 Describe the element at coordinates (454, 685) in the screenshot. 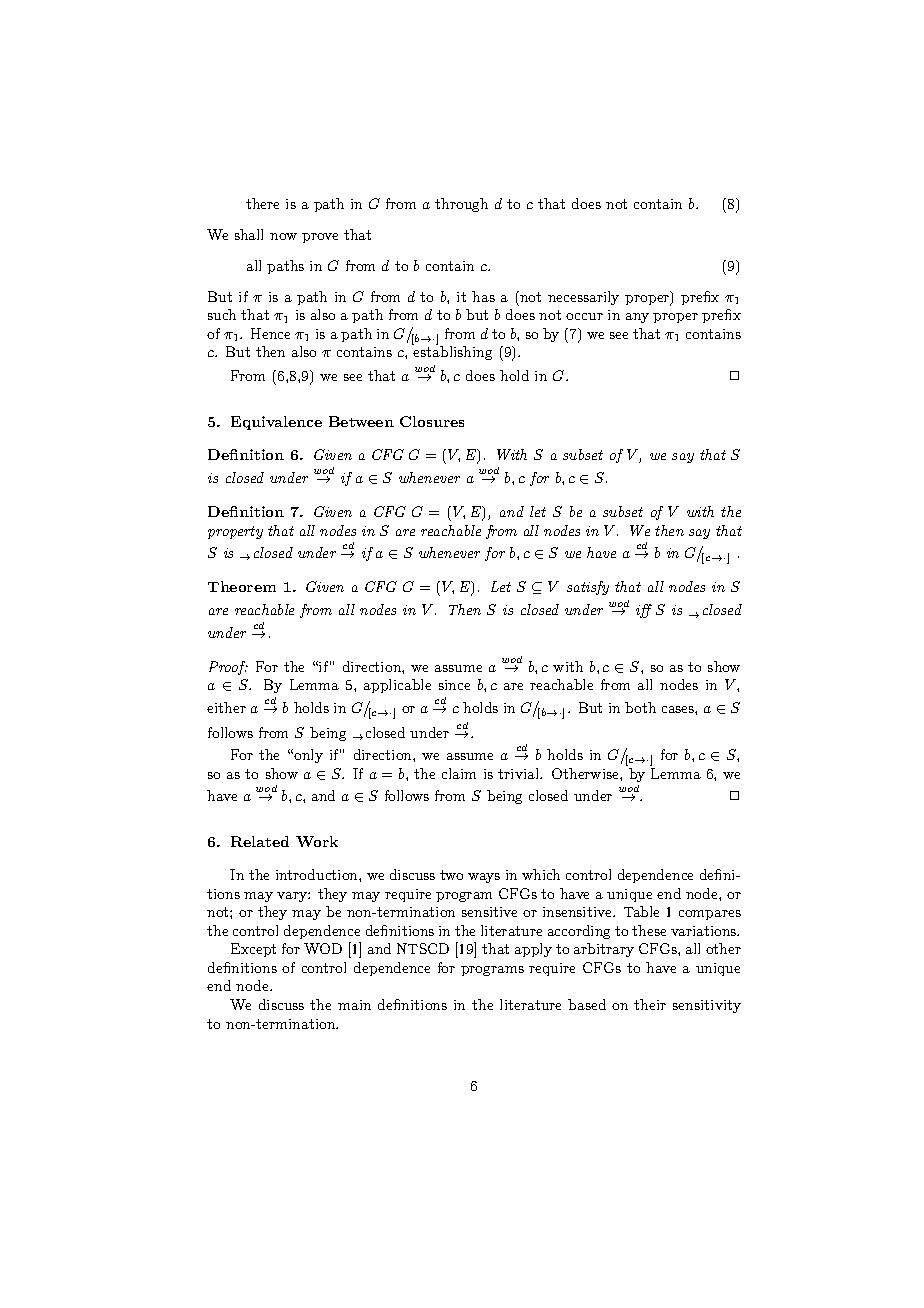

I see `since` at that location.
